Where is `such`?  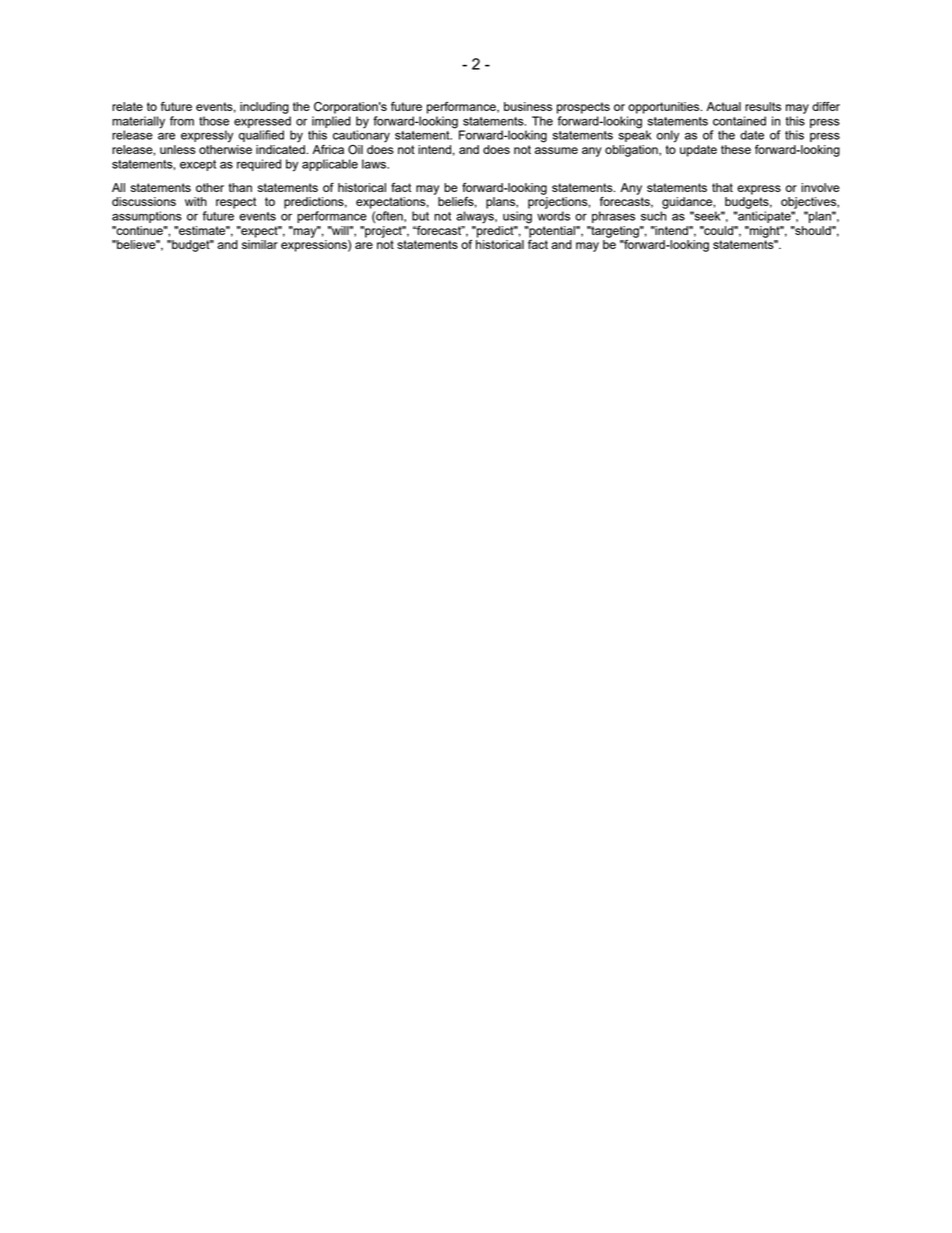 such is located at coordinates (653, 216).
